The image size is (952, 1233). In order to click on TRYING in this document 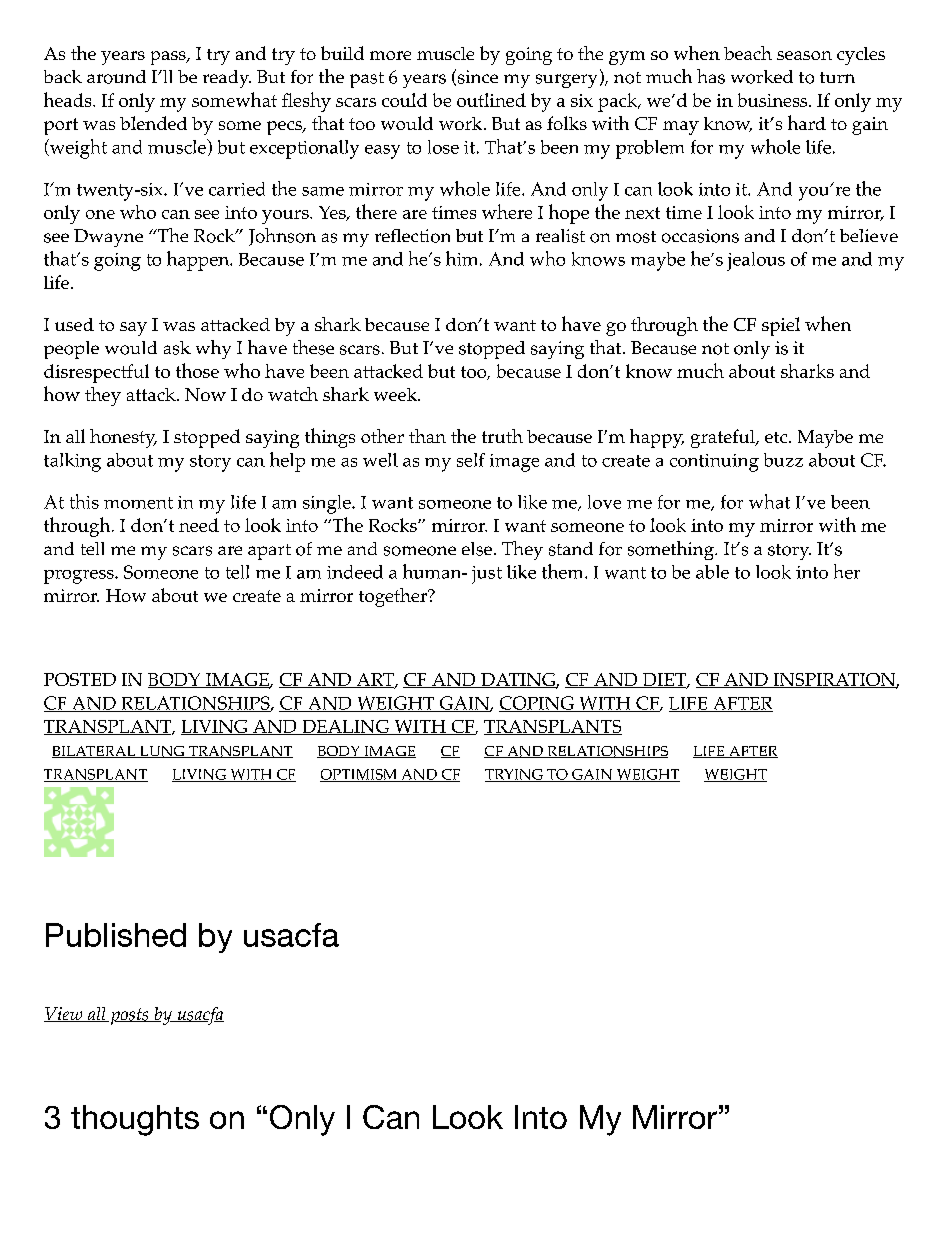, I will do `click(515, 775)`.
